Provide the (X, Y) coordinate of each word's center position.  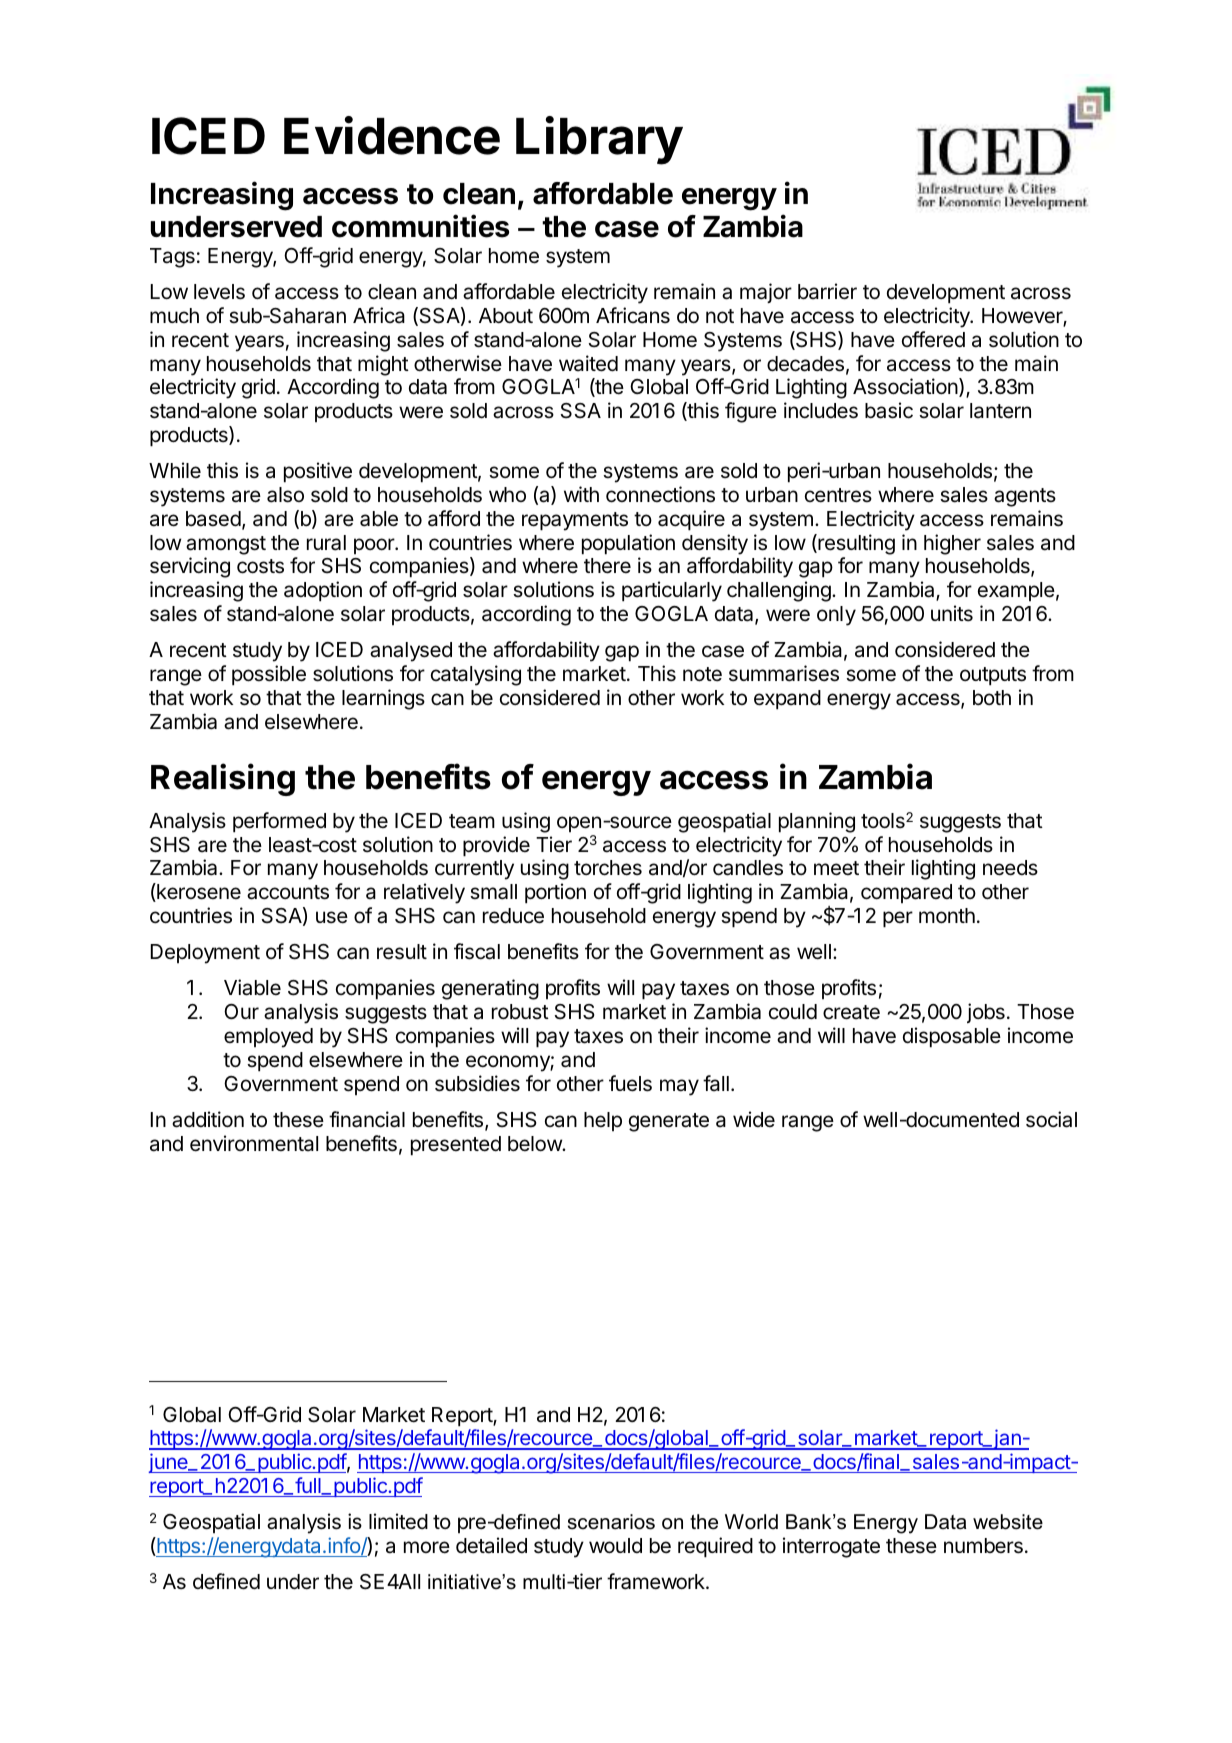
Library (599, 140)
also (285, 495)
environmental (254, 1143)
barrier (827, 291)
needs (1010, 868)
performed (279, 822)
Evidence (392, 135)
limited (398, 1521)
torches (608, 868)
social (1051, 1119)
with (581, 494)
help (603, 1121)
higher (952, 544)
